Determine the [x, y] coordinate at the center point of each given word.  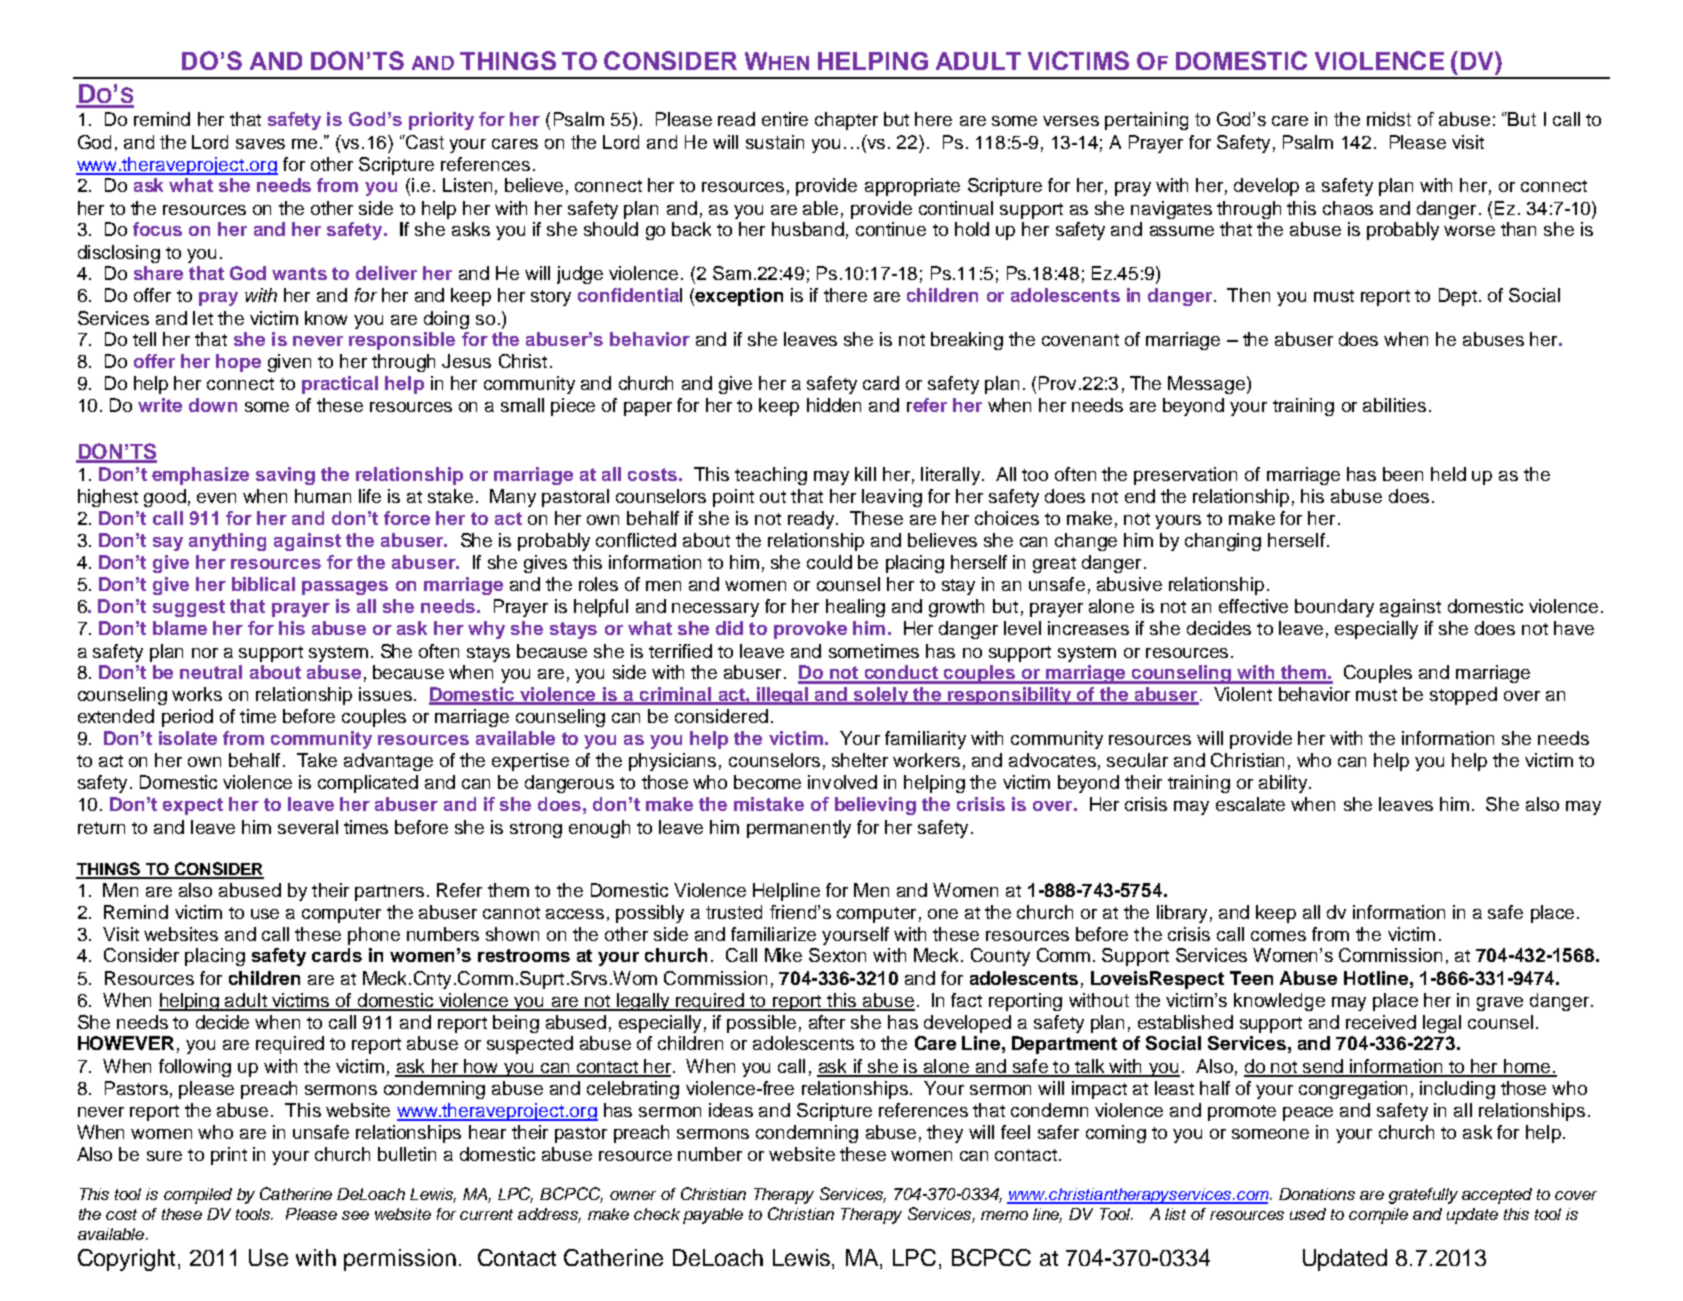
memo [1004, 1215]
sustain [775, 142]
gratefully [1423, 1196]
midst [1389, 119]
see [355, 1215]
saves [260, 144]
